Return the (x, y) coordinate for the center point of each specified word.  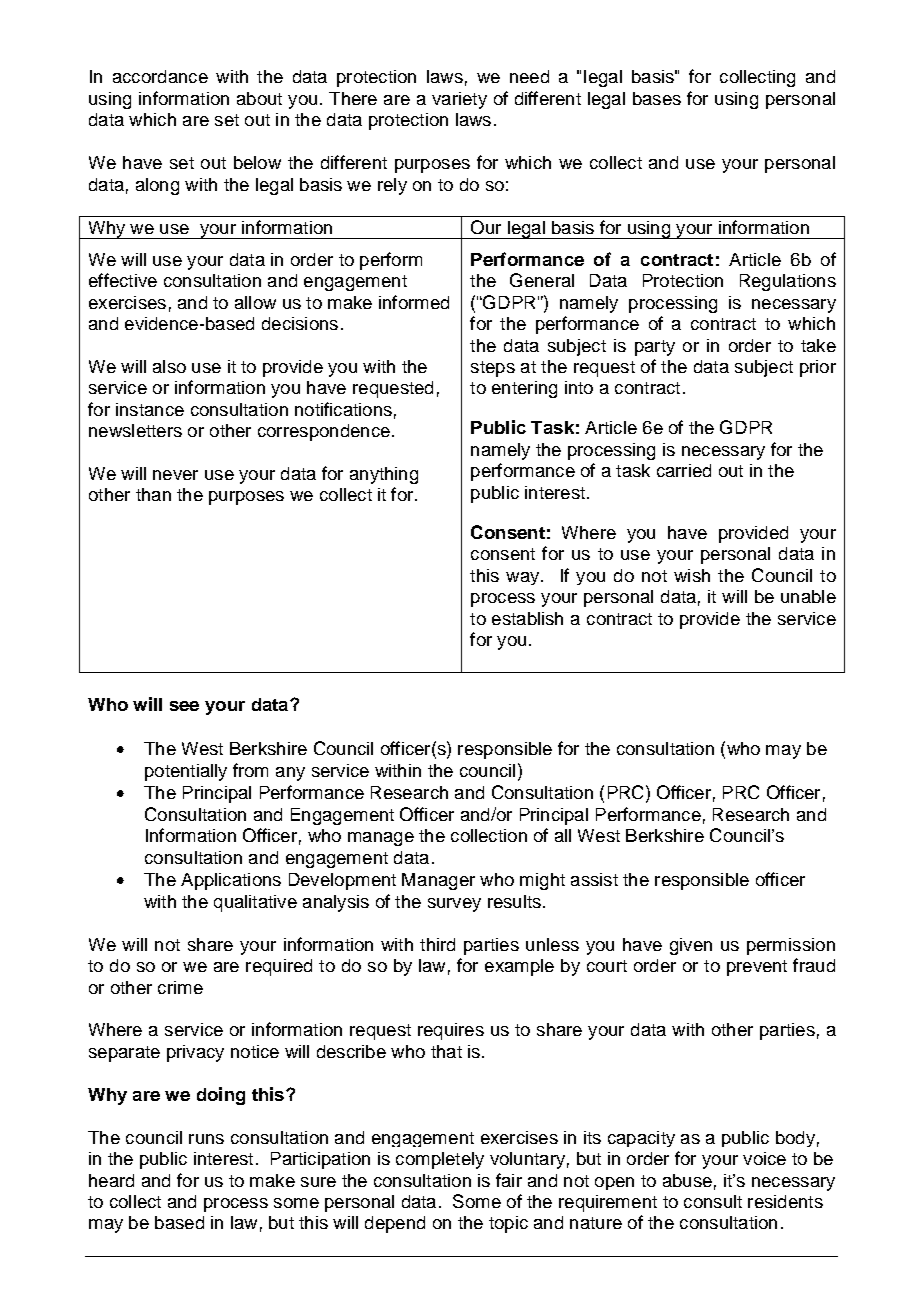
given (691, 946)
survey (454, 905)
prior (818, 368)
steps (493, 369)
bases (657, 98)
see (184, 706)
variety (459, 100)
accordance (160, 76)
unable (808, 596)
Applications (231, 881)
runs (206, 1139)
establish (527, 618)
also (169, 366)
